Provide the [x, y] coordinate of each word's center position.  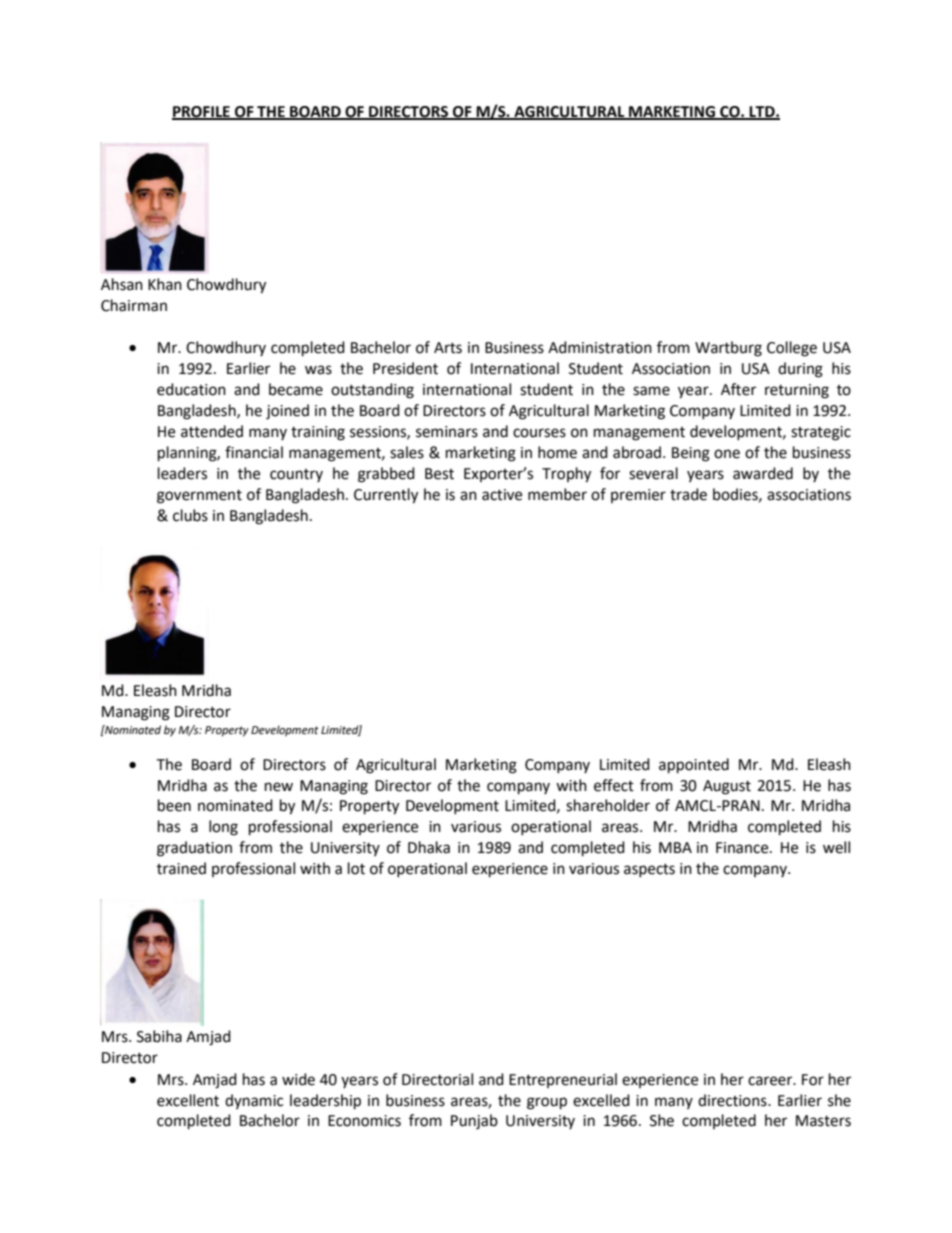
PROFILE [202, 113]
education [191, 389]
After [738, 389]
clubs [190, 515]
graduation [194, 849]
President [405, 368]
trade [688, 494]
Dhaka [429, 847]
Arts [448, 348]
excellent [188, 1100]
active [502, 495]
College [792, 349]
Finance [743, 848]
